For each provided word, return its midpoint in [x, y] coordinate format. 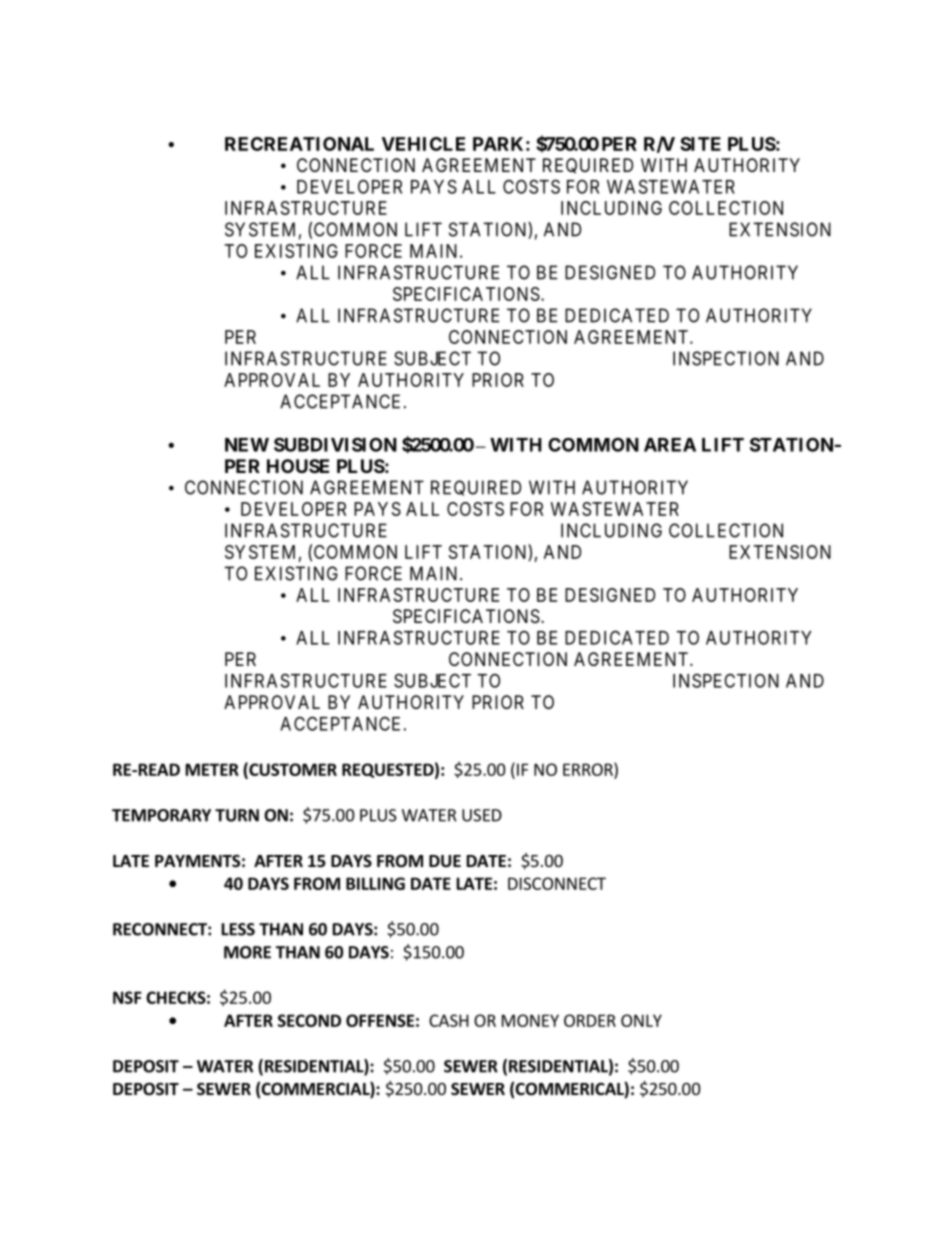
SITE [700, 144]
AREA [670, 445]
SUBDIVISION [335, 444]
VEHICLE [423, 144]
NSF [127, 997]
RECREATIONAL [299, 144]
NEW [247, 445]
